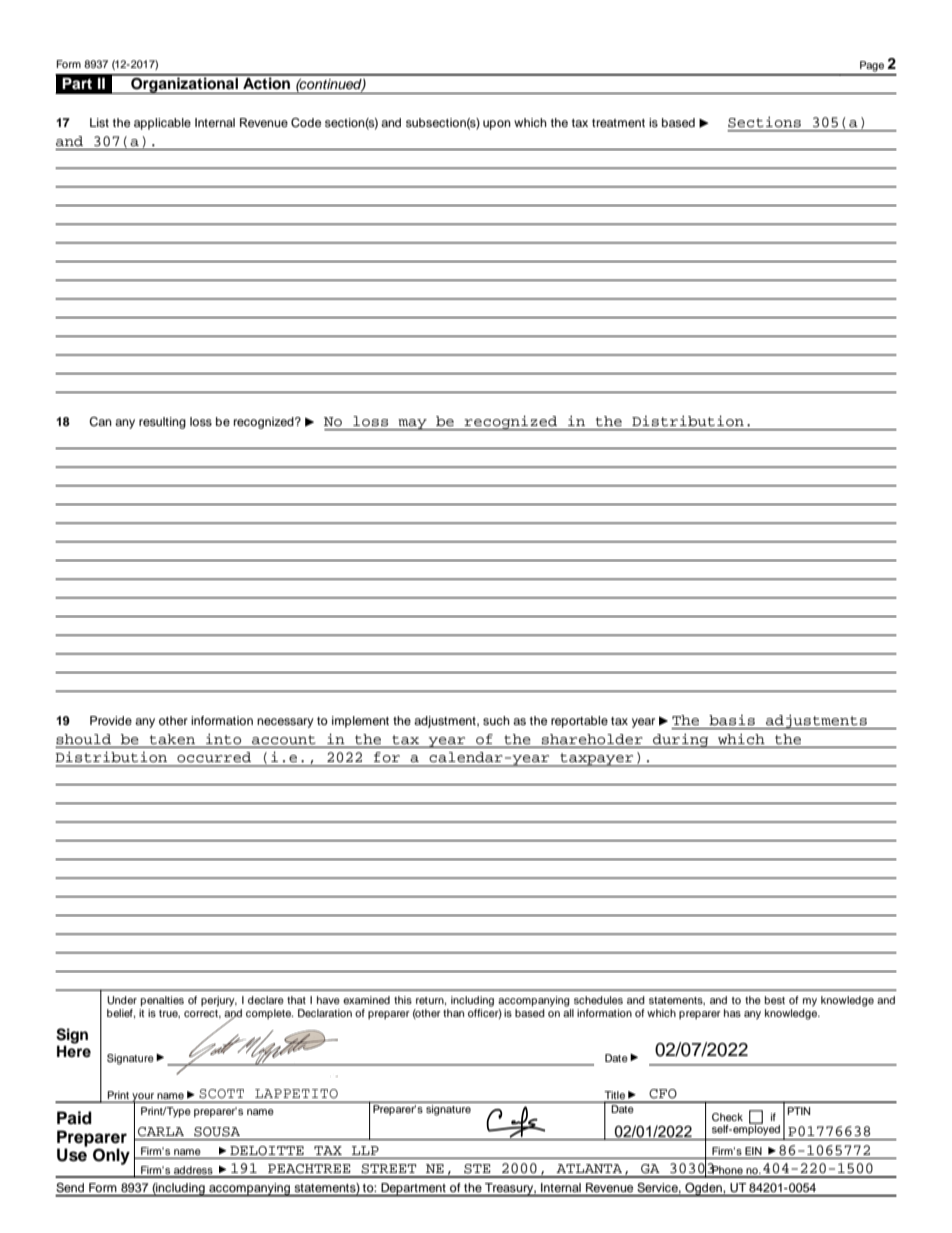 The width and height of the document is (952, 1233). Describe the element at coordinates (162, 124) in the document. I see `applicable` at that location.
